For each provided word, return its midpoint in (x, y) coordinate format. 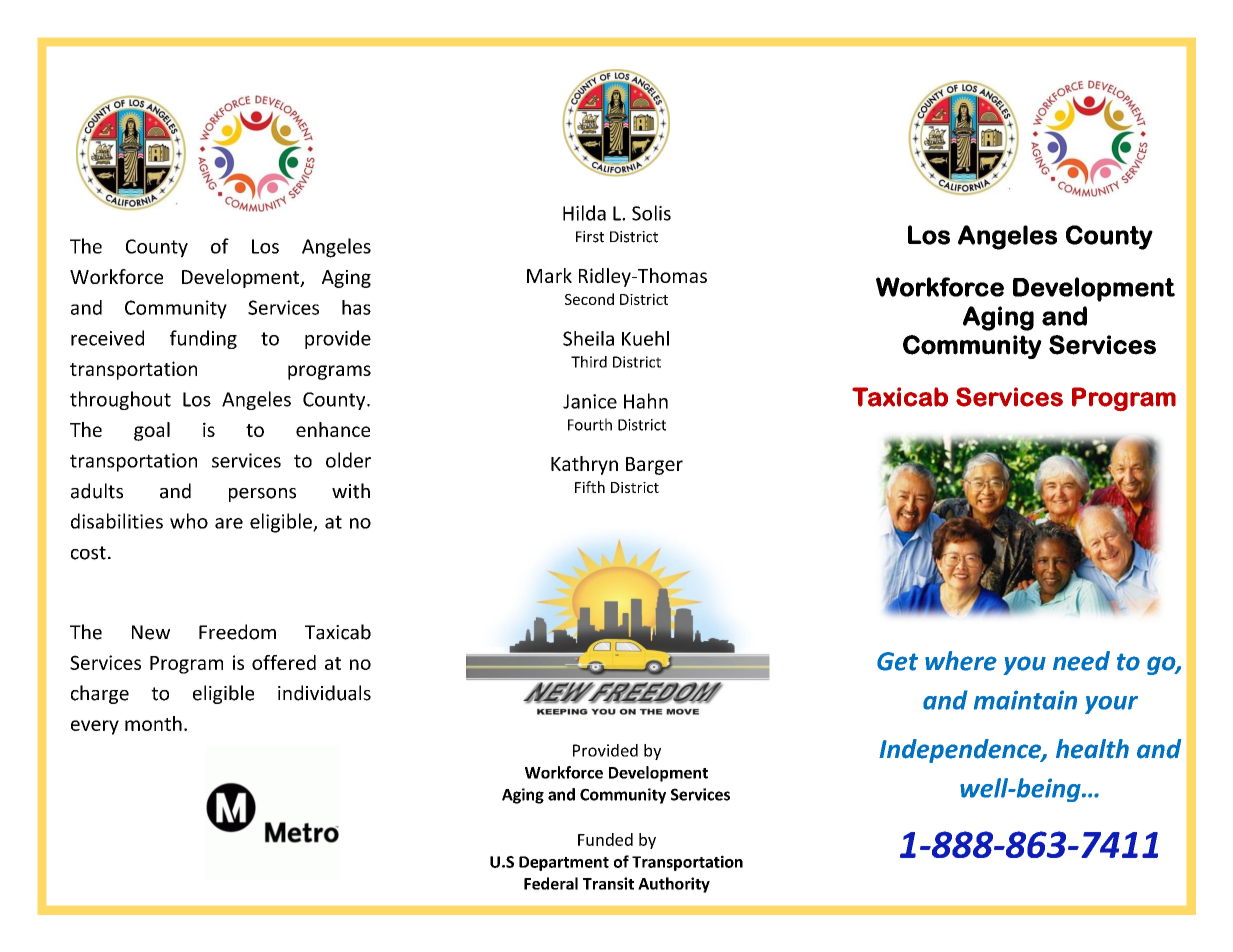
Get (897, 661)
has (356, 307)
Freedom (237, 632)
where (961, 661)
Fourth (590, 424)
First (590, 237)
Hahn (646, 401)
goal (152, 431)
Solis (651, 213)
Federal (551, 883)
